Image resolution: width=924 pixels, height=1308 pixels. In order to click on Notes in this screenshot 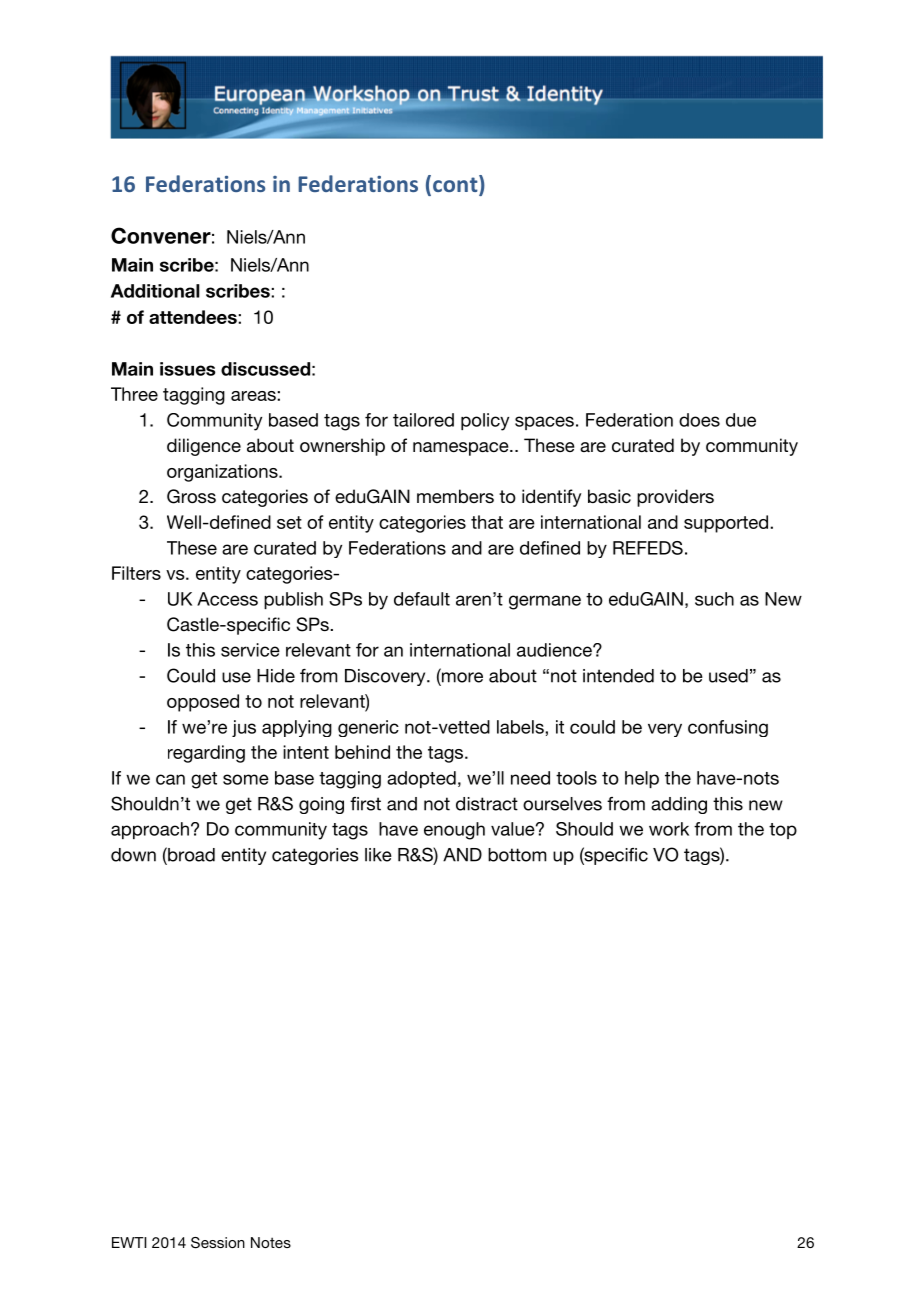, I will do `click(271, 1242)`.
